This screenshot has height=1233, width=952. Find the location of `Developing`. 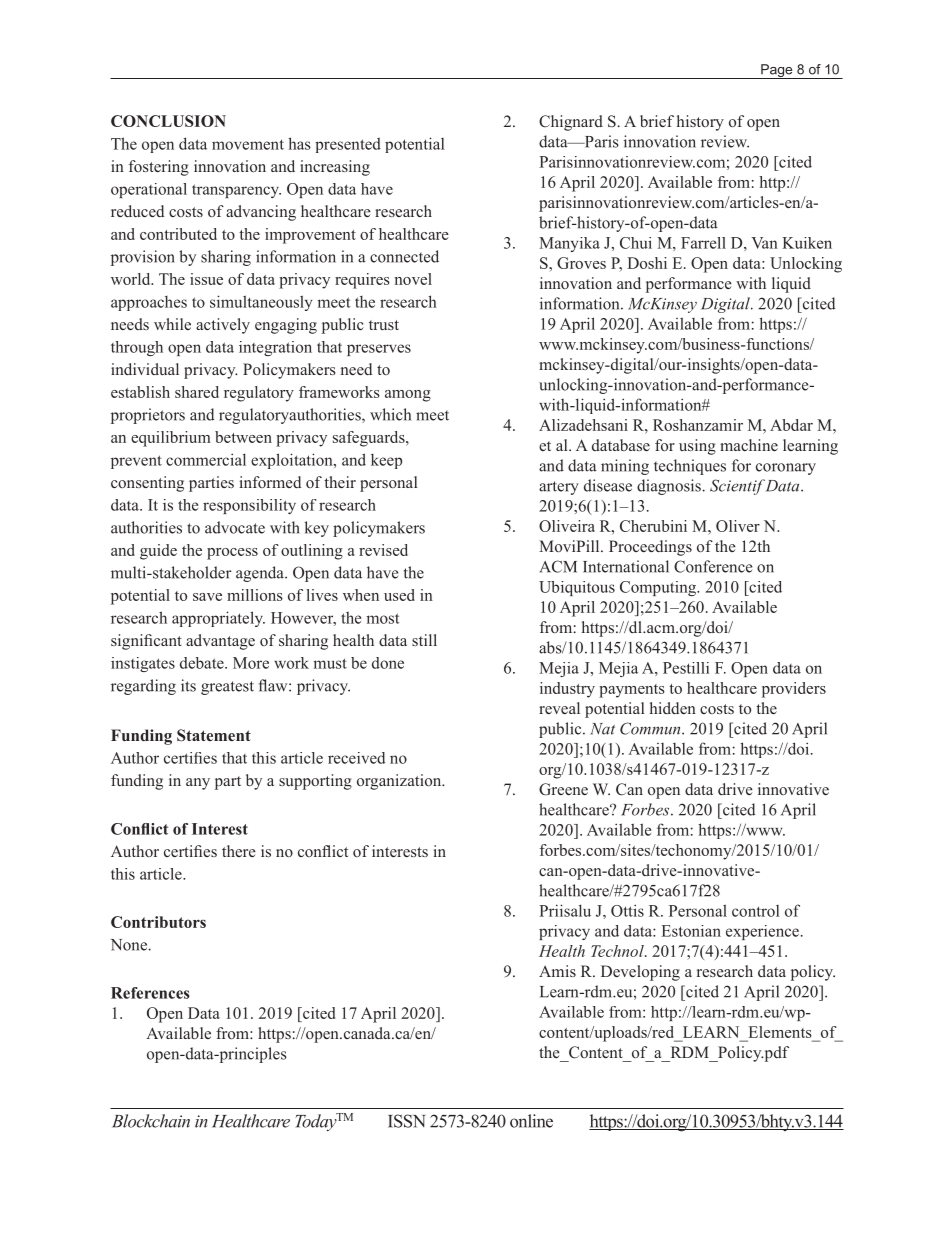

Developing is located at coordinates (640, 973).
